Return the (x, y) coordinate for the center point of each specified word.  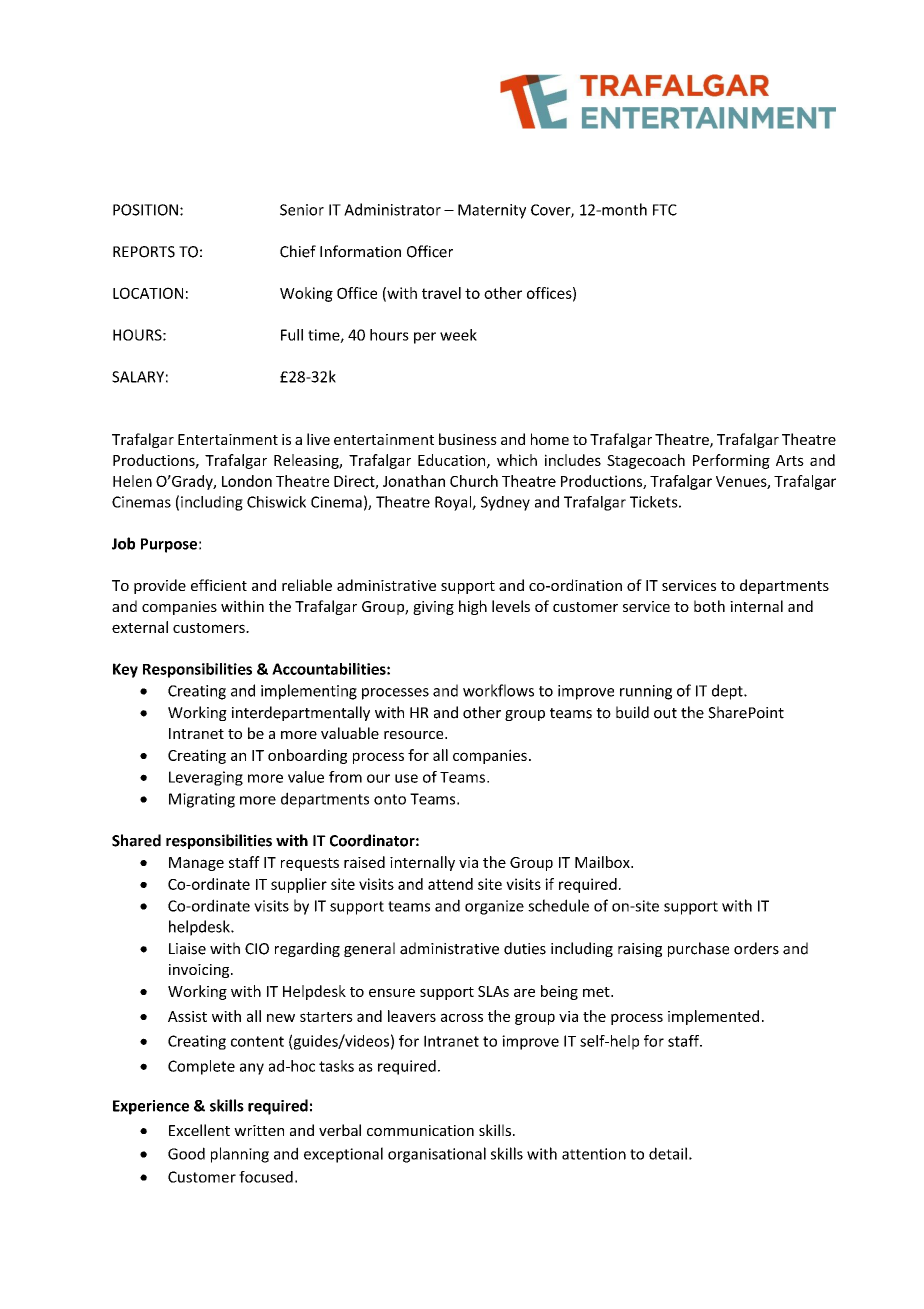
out (665, 713)
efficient (219, 585)
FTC (665, 210)
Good (186, 1153)
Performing (731, 461)
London (247, 481)
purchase (698, 949)
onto (390, 799)
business (468, 439)
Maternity (492, 211)
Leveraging (206, 778)
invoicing (200, 971)
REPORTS (144, 252)
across (462, 1017)
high (473, 607)
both (709, 606)
